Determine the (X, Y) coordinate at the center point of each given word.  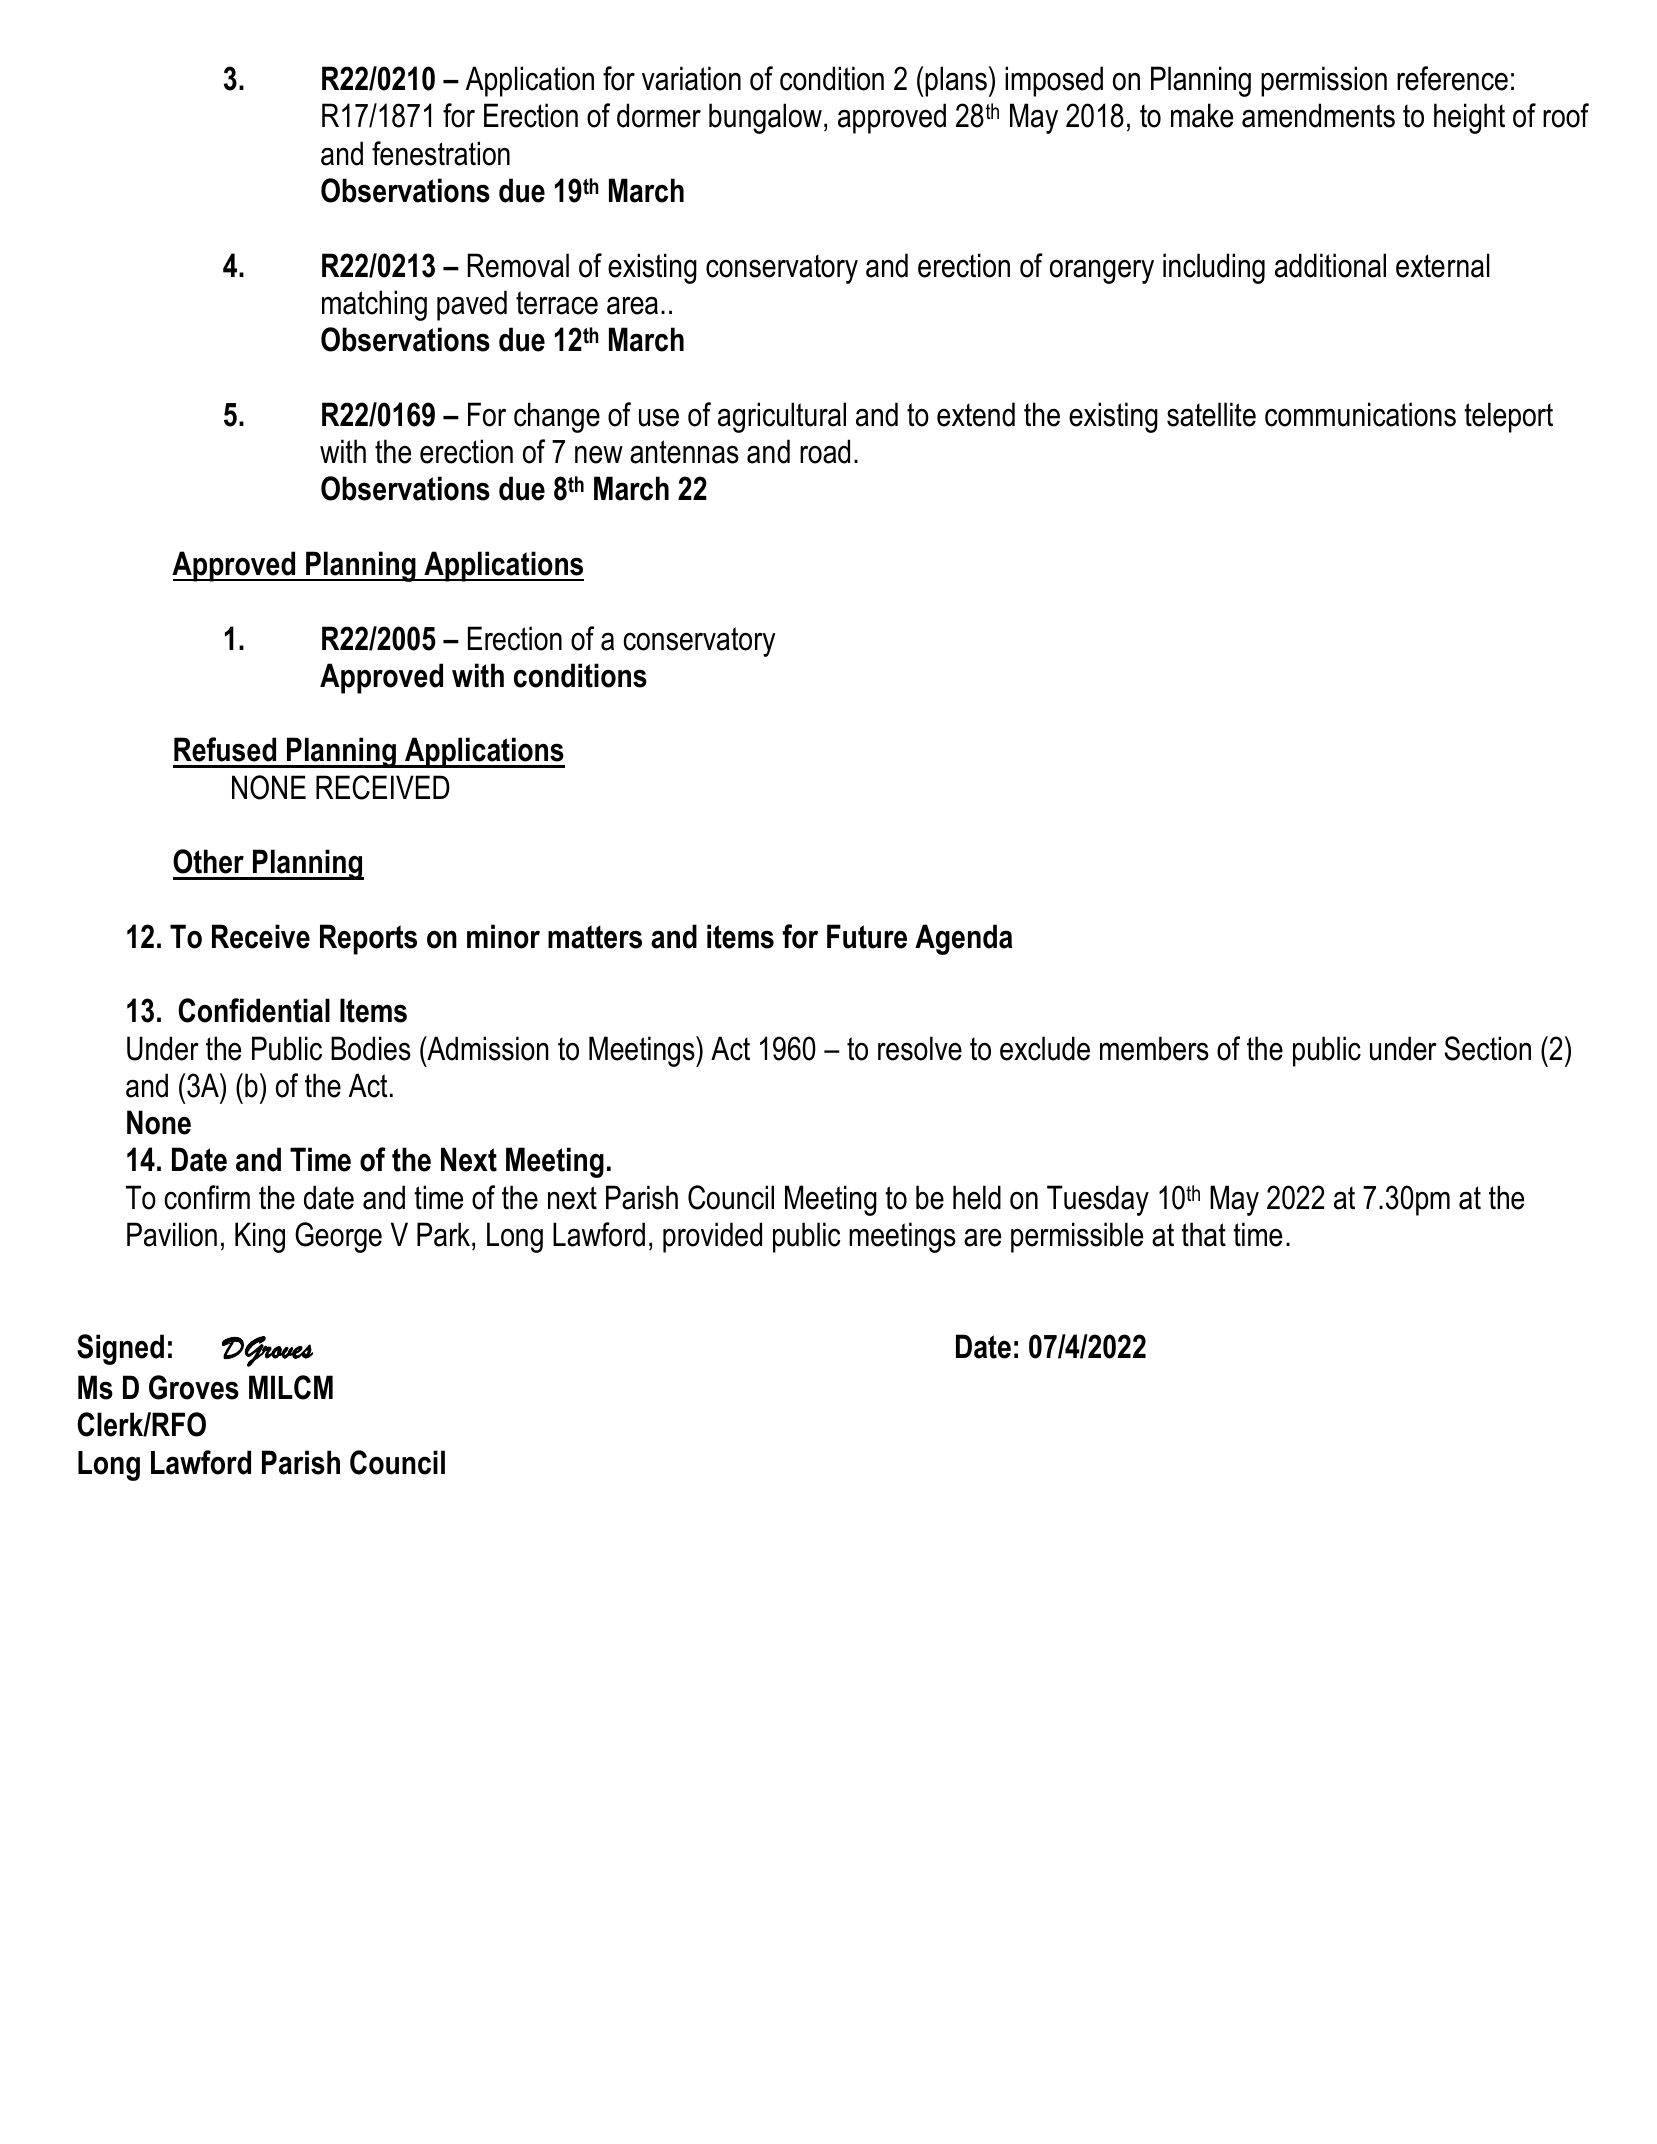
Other (208, 861)
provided (712, 1237)
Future (867, 936)
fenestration (441, 153)
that (1203, 1234)
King (260, 1237)
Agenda (964, 939)
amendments (1318, 115)
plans (956, 81)
